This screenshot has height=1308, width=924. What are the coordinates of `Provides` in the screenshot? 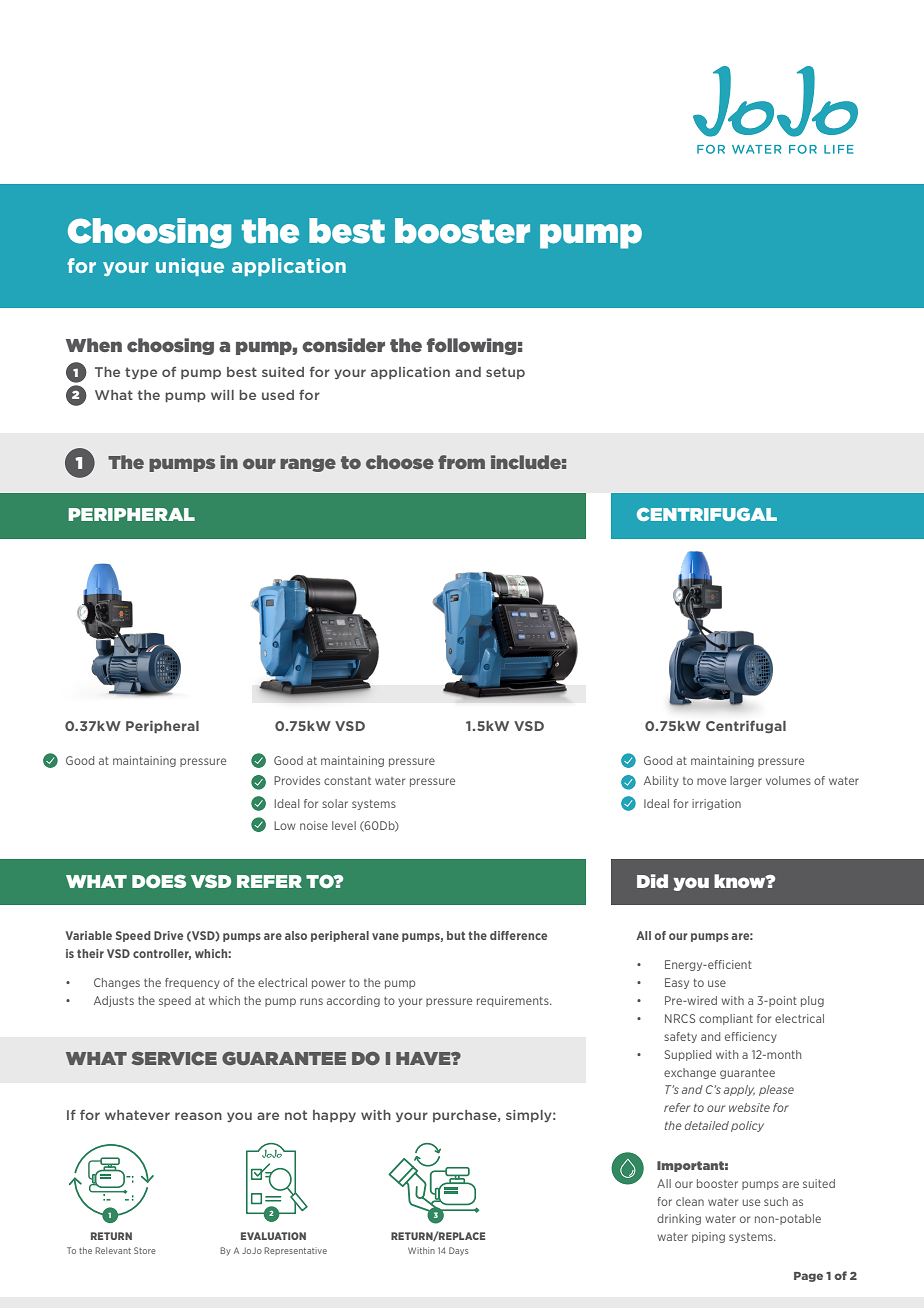 It's located at (297, 780).
